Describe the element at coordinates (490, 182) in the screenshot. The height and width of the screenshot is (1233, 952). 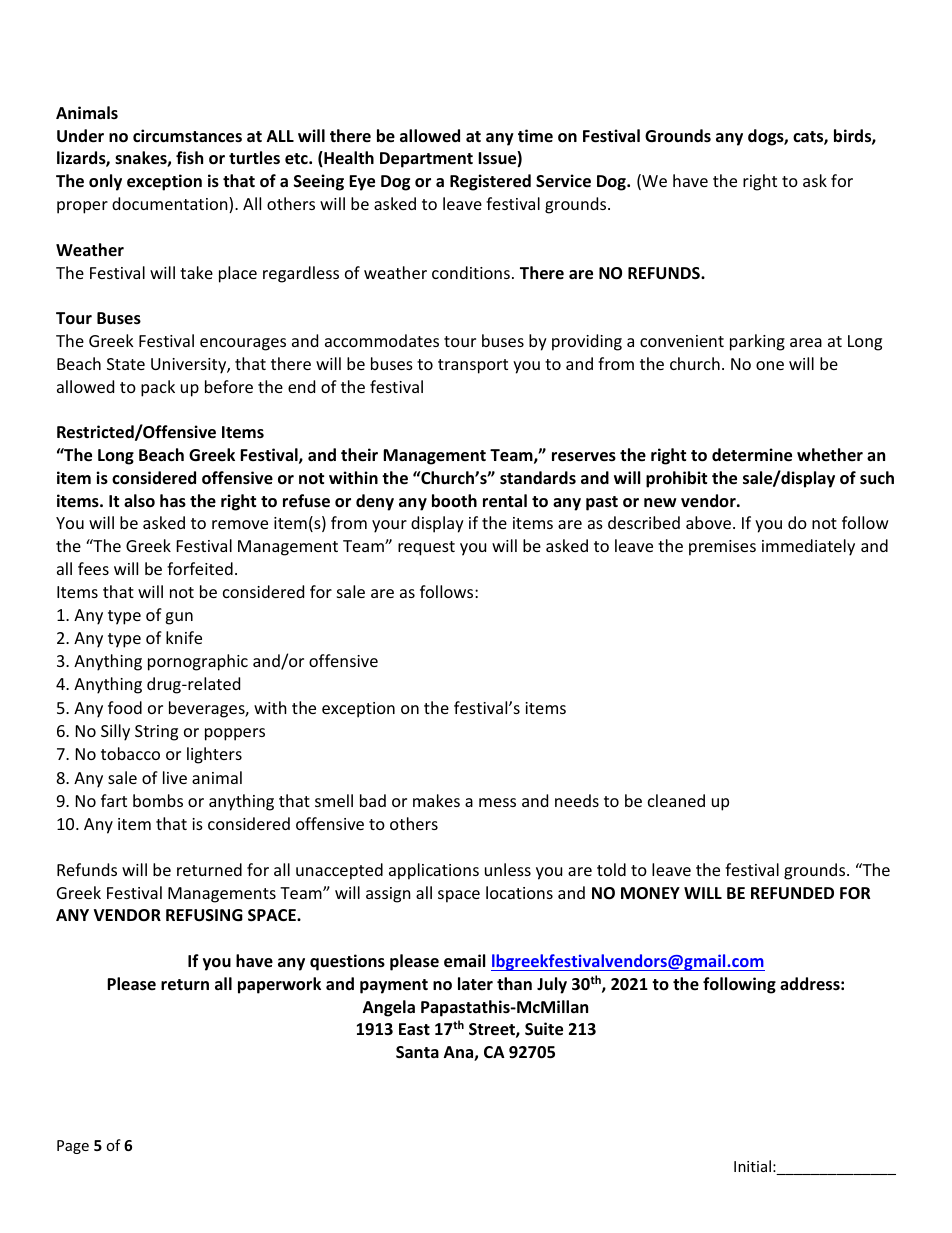
I see `Registered` at that location.
